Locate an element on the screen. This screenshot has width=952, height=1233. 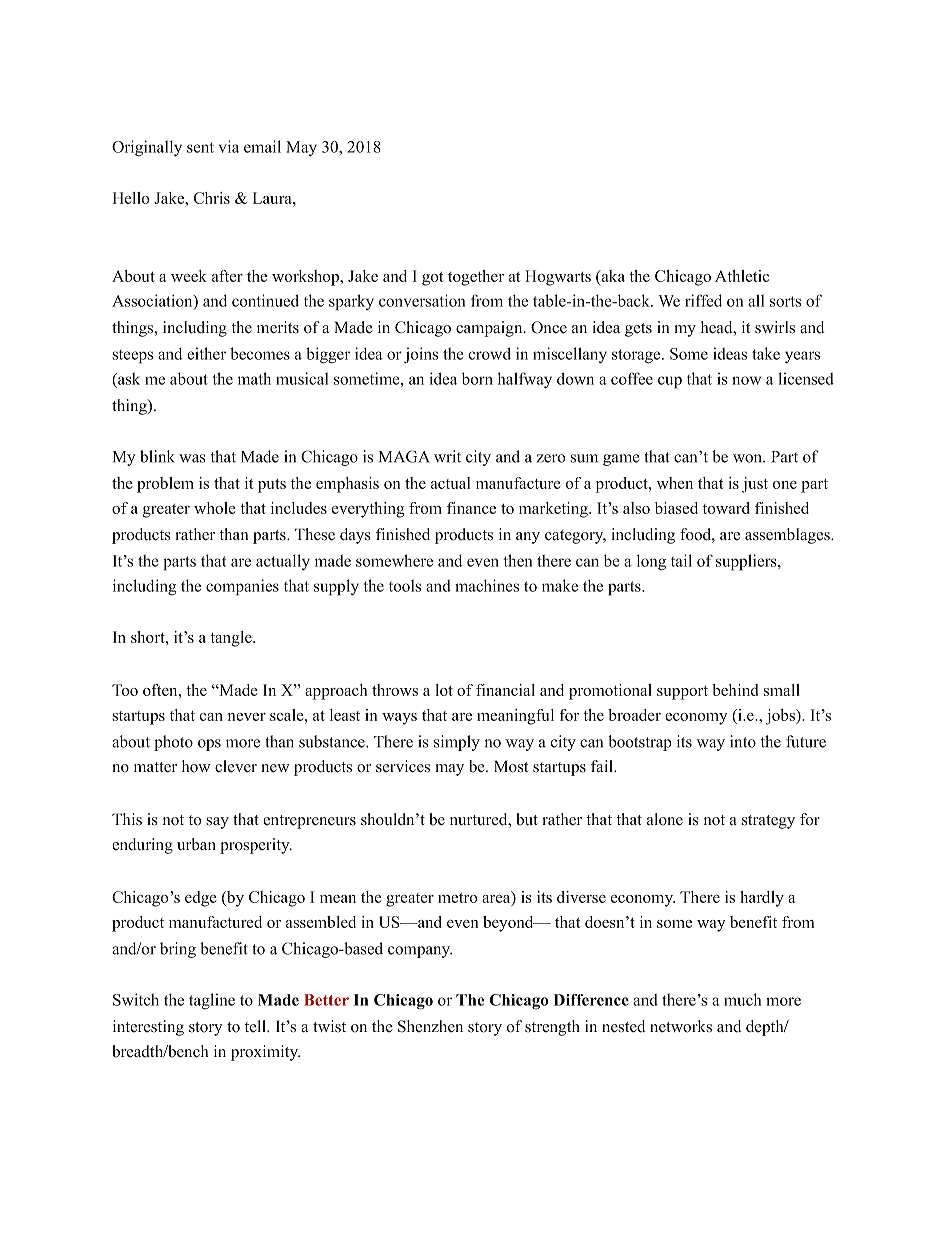
simply is located at coordinates (457, 743).
